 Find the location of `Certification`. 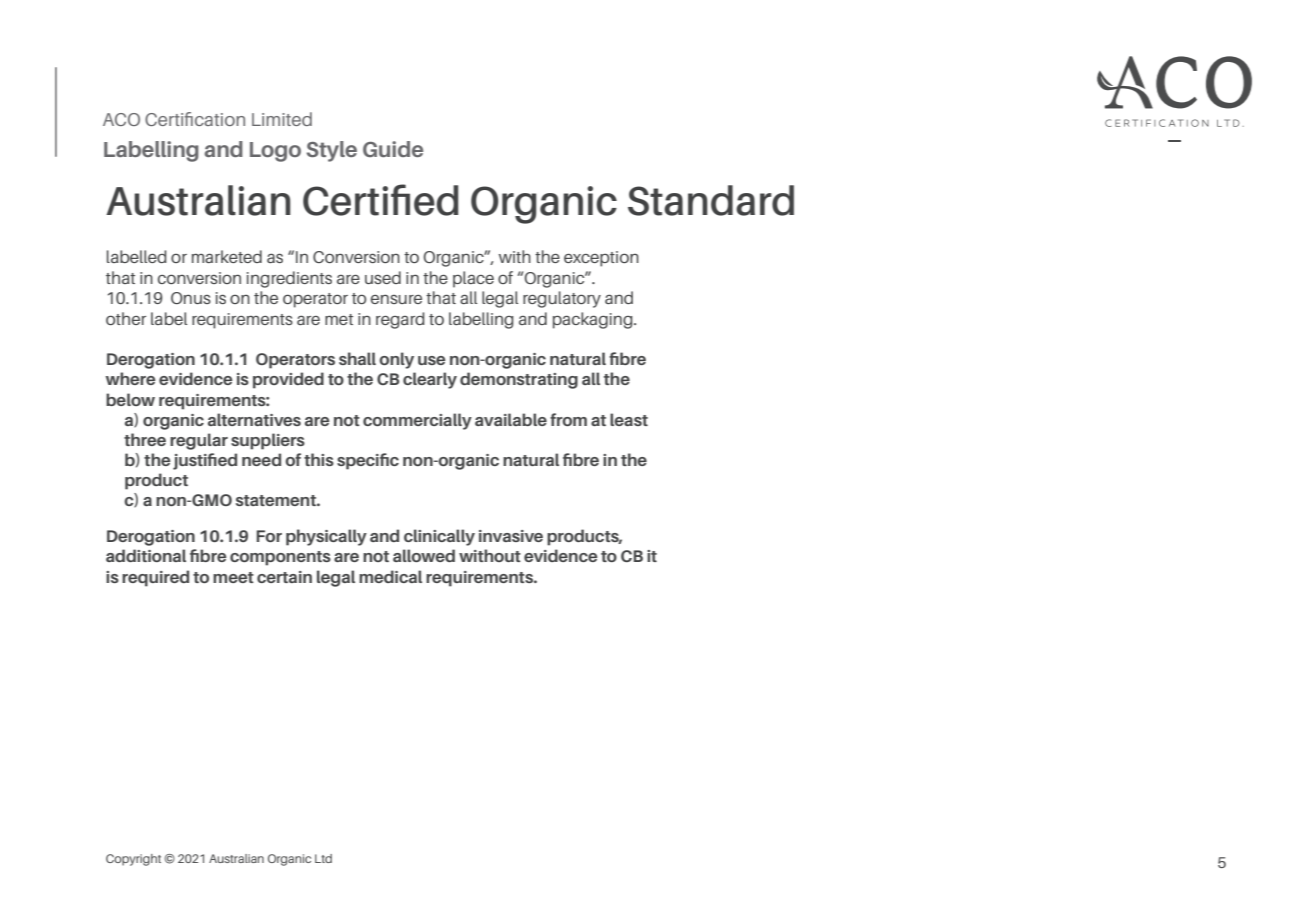

Certification is located at coordinates (195, 119).
